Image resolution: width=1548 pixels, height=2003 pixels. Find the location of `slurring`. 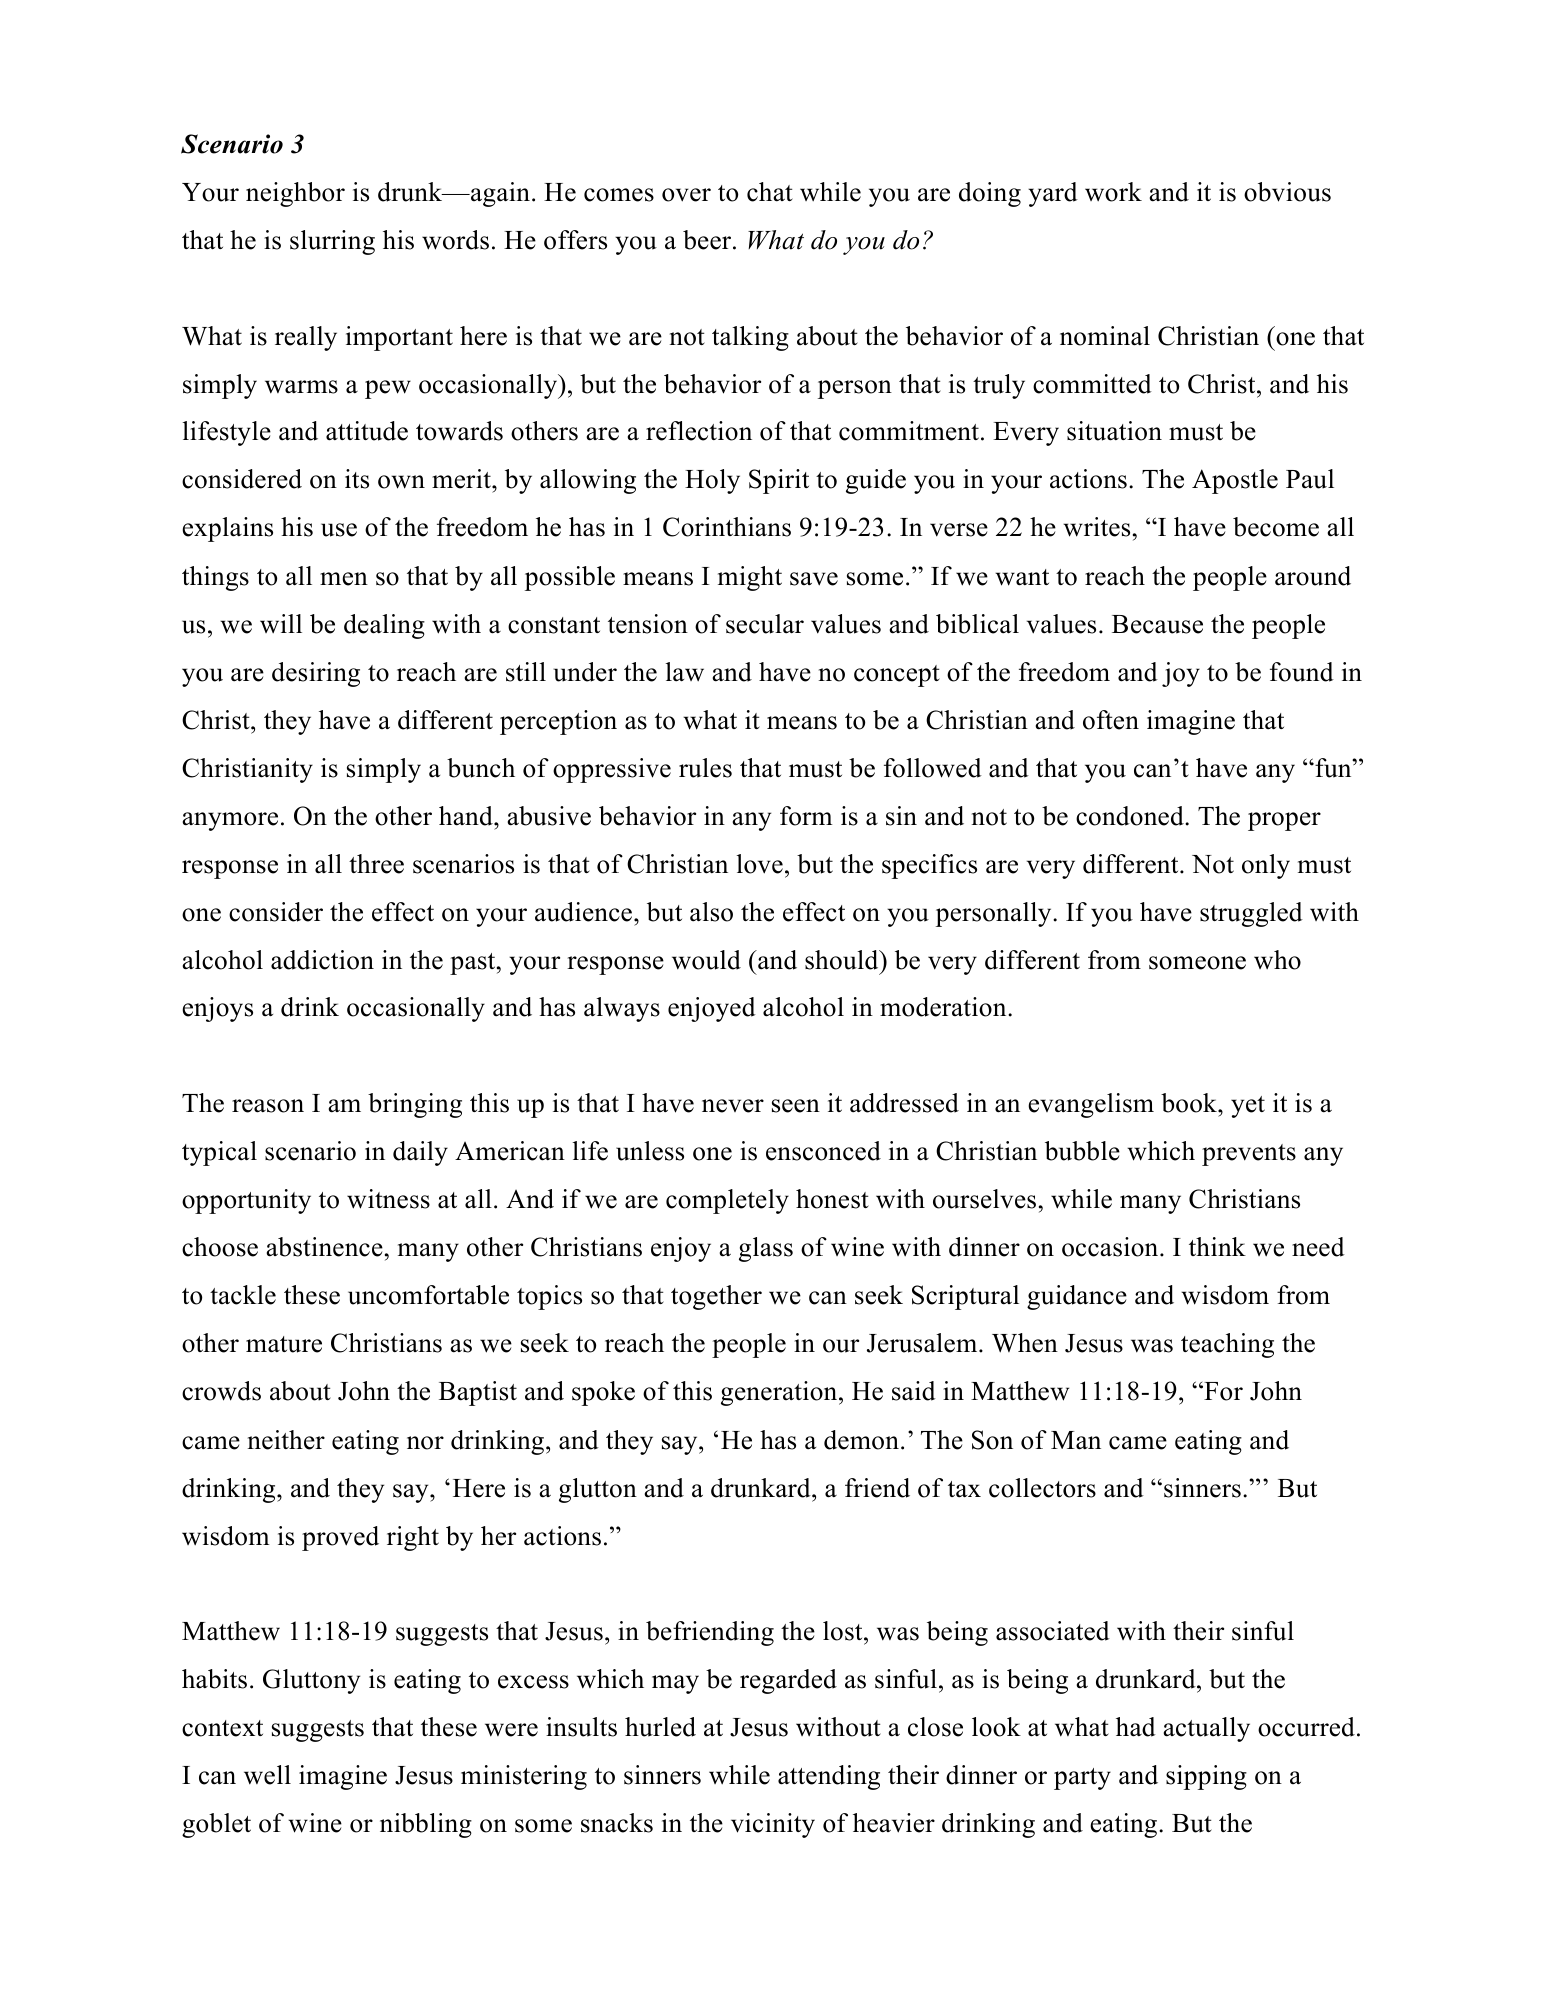

slurring is located at coordinates (332, 242).
